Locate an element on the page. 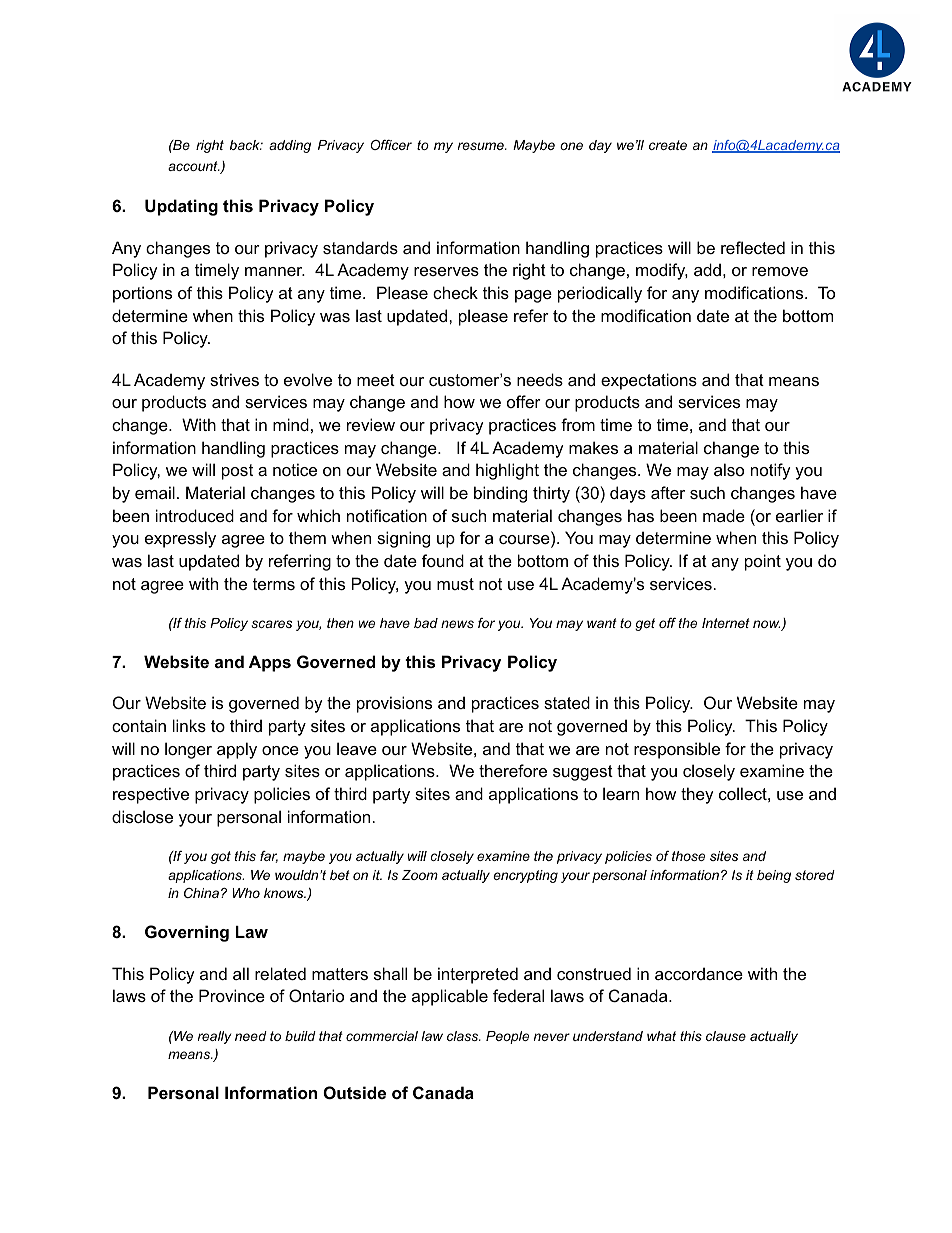 This document has height=1233, width=952. really is located at coordinates (214, 1037).
